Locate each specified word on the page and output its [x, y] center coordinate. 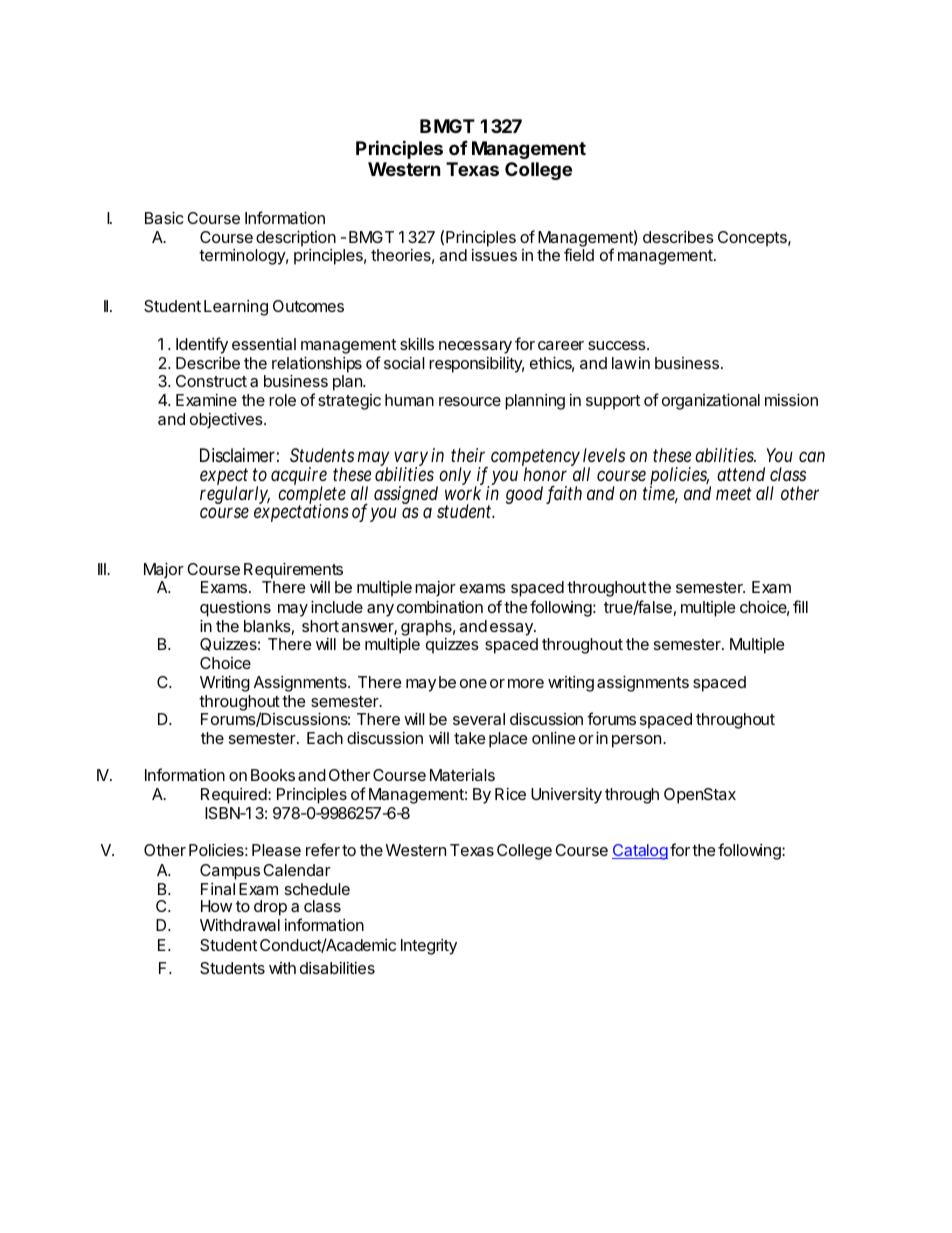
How [216, 906]
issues [494, 255]
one [473, 683]
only [454, 477]
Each [325, 738]
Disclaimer [237, 455]
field [579, 254]
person [636, 741]
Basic [164, 217]
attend [741, 474]
